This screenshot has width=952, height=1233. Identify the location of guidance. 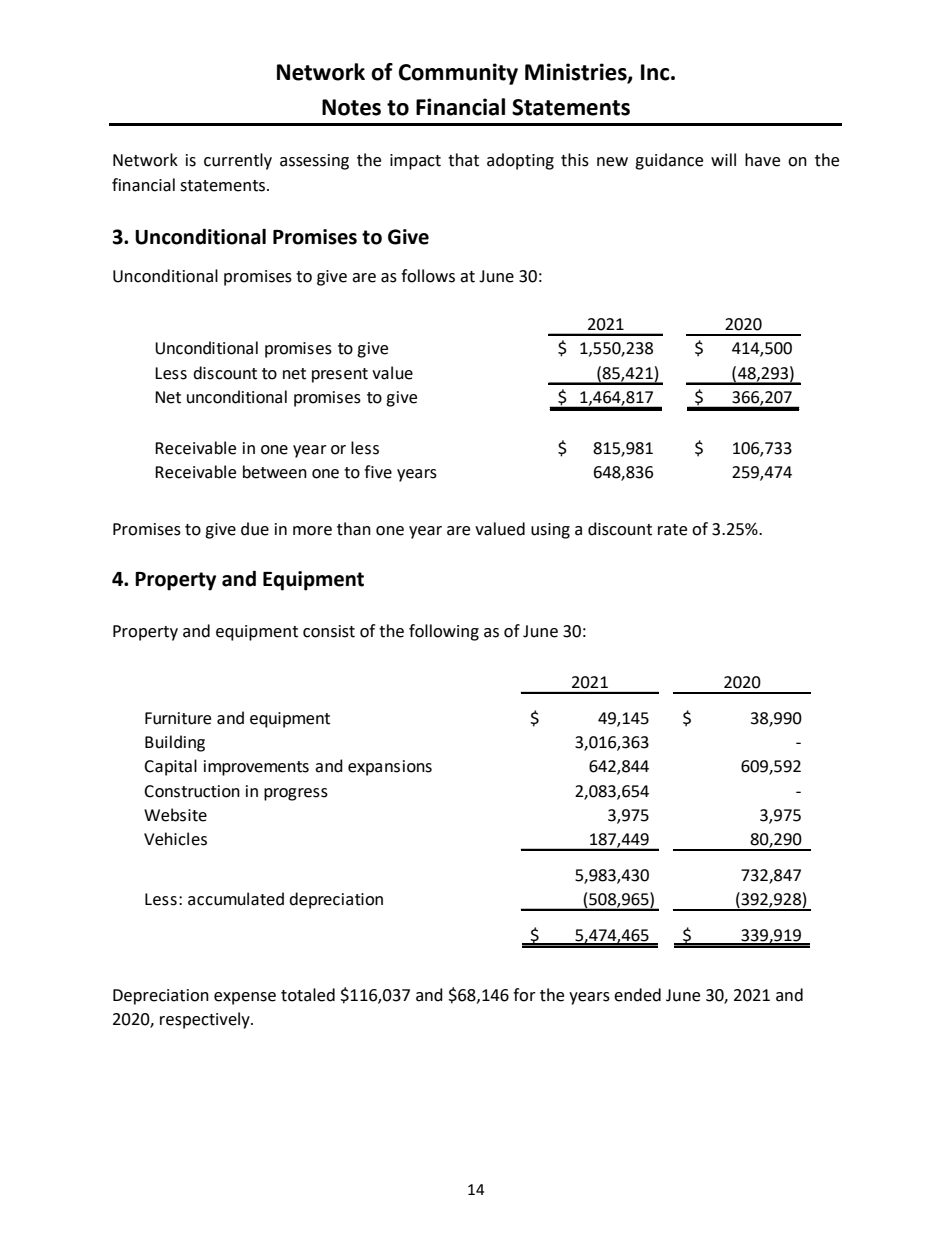
(669, 161).
